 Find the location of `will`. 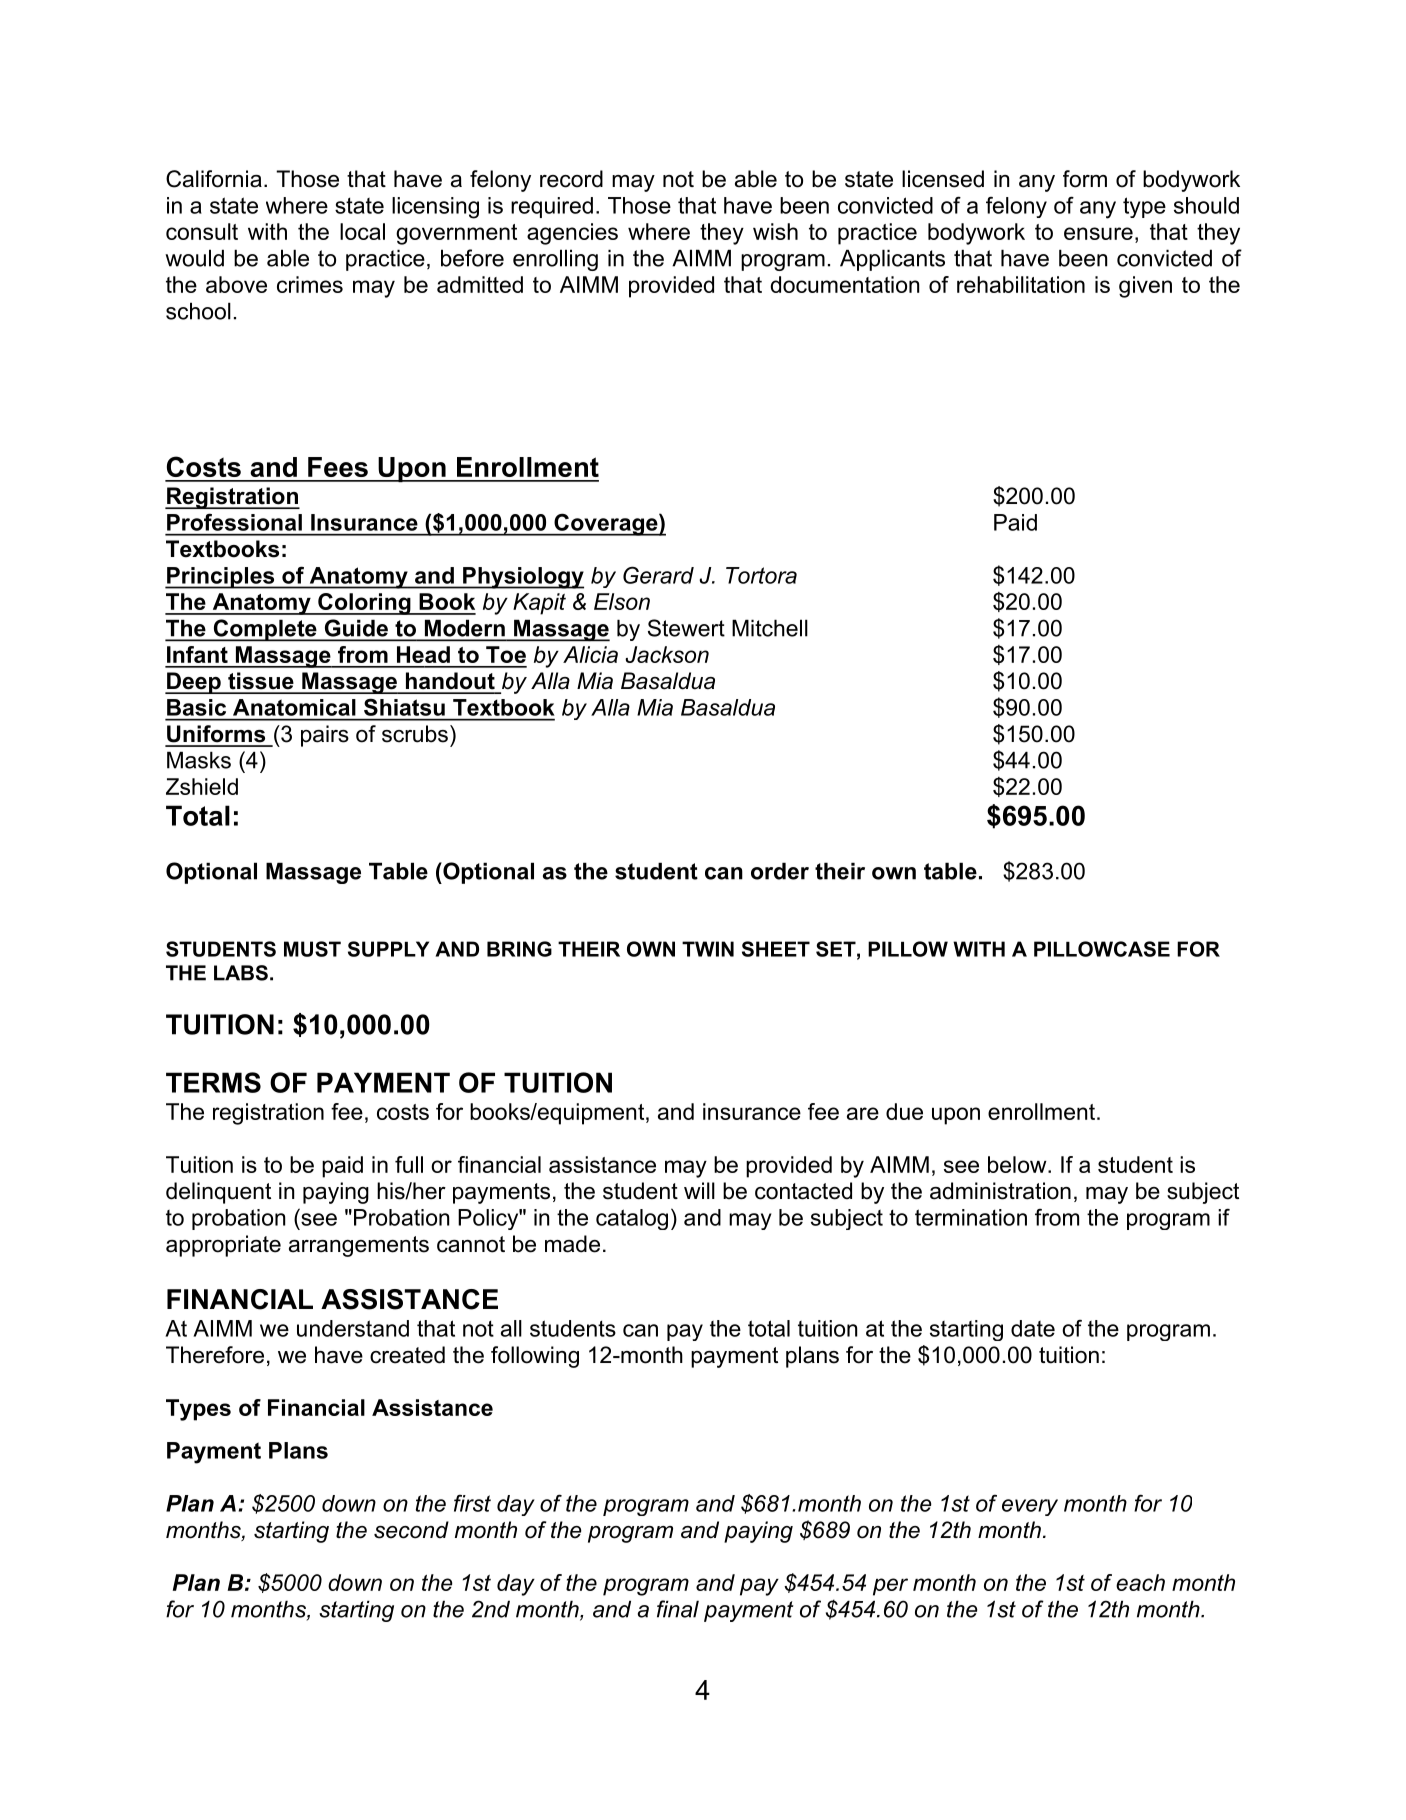

will is located at coordinates (699, 1190).
